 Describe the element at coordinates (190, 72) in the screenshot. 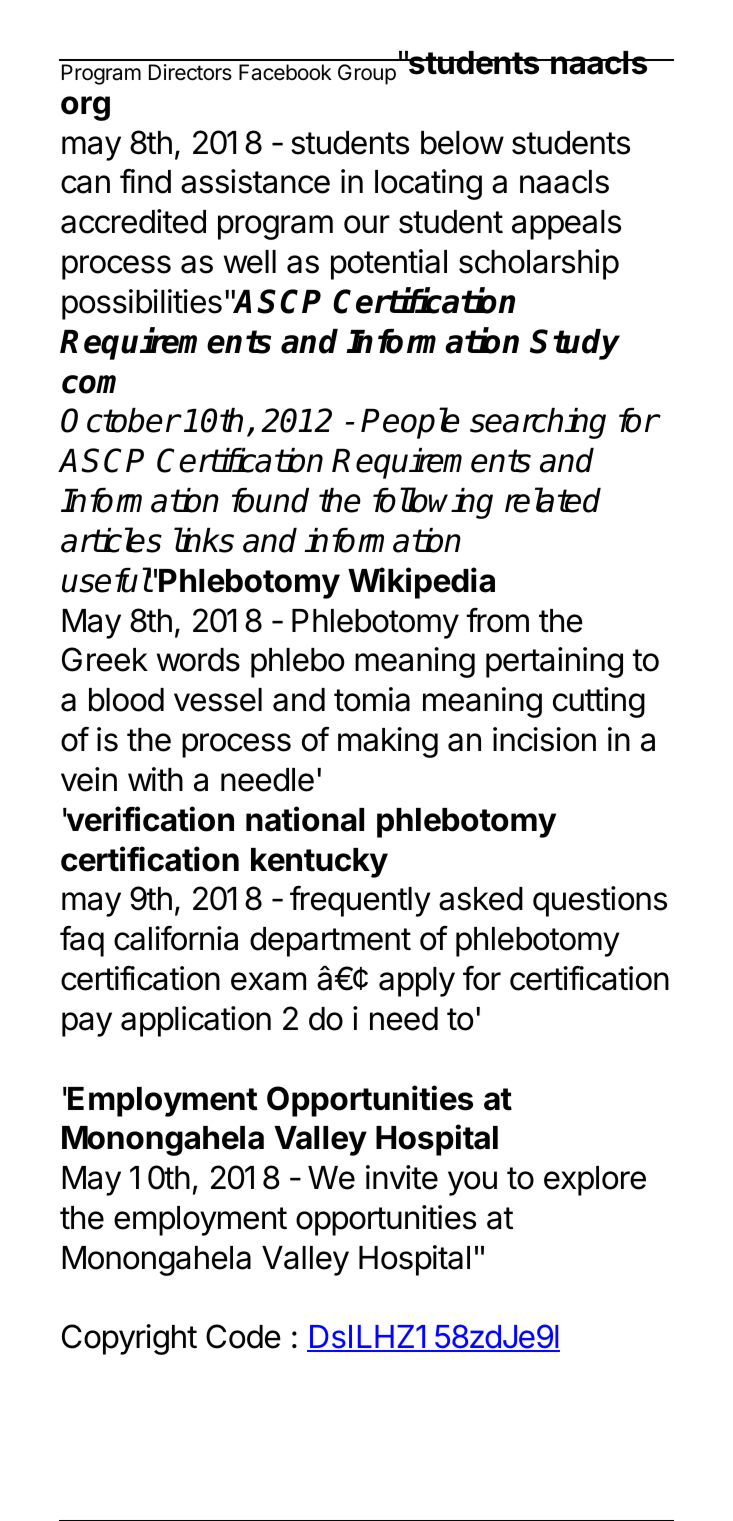

I see `Directors` at that location.
